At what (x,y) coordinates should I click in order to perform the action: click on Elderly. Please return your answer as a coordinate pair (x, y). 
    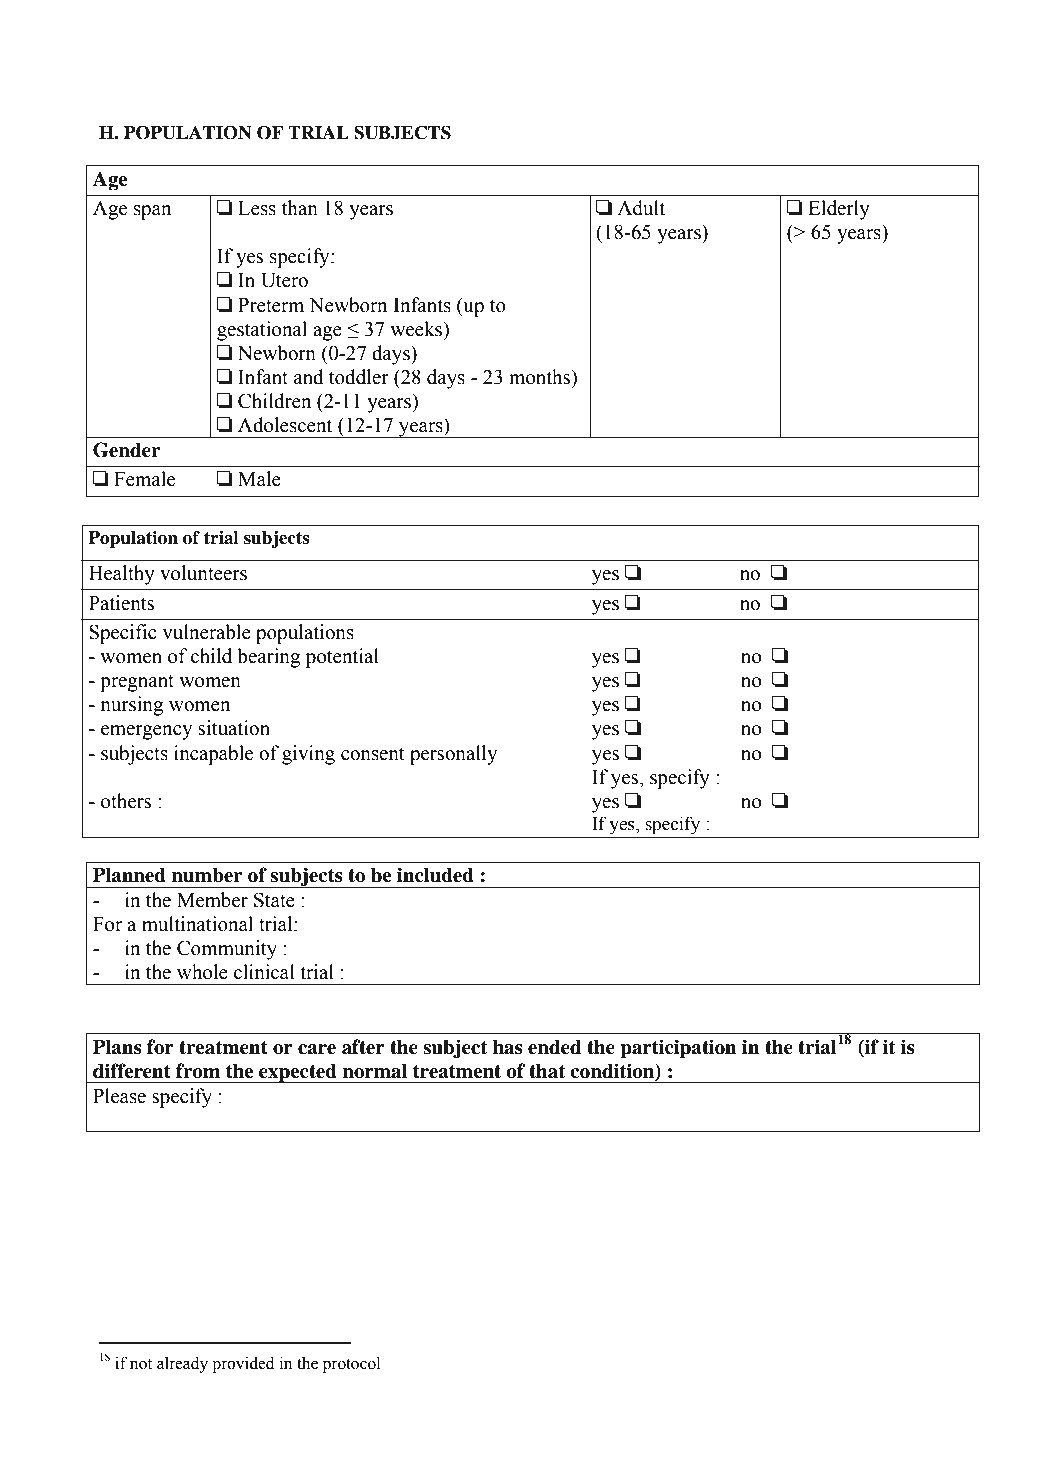
    Looking at the image, I should click on (839, 210).
